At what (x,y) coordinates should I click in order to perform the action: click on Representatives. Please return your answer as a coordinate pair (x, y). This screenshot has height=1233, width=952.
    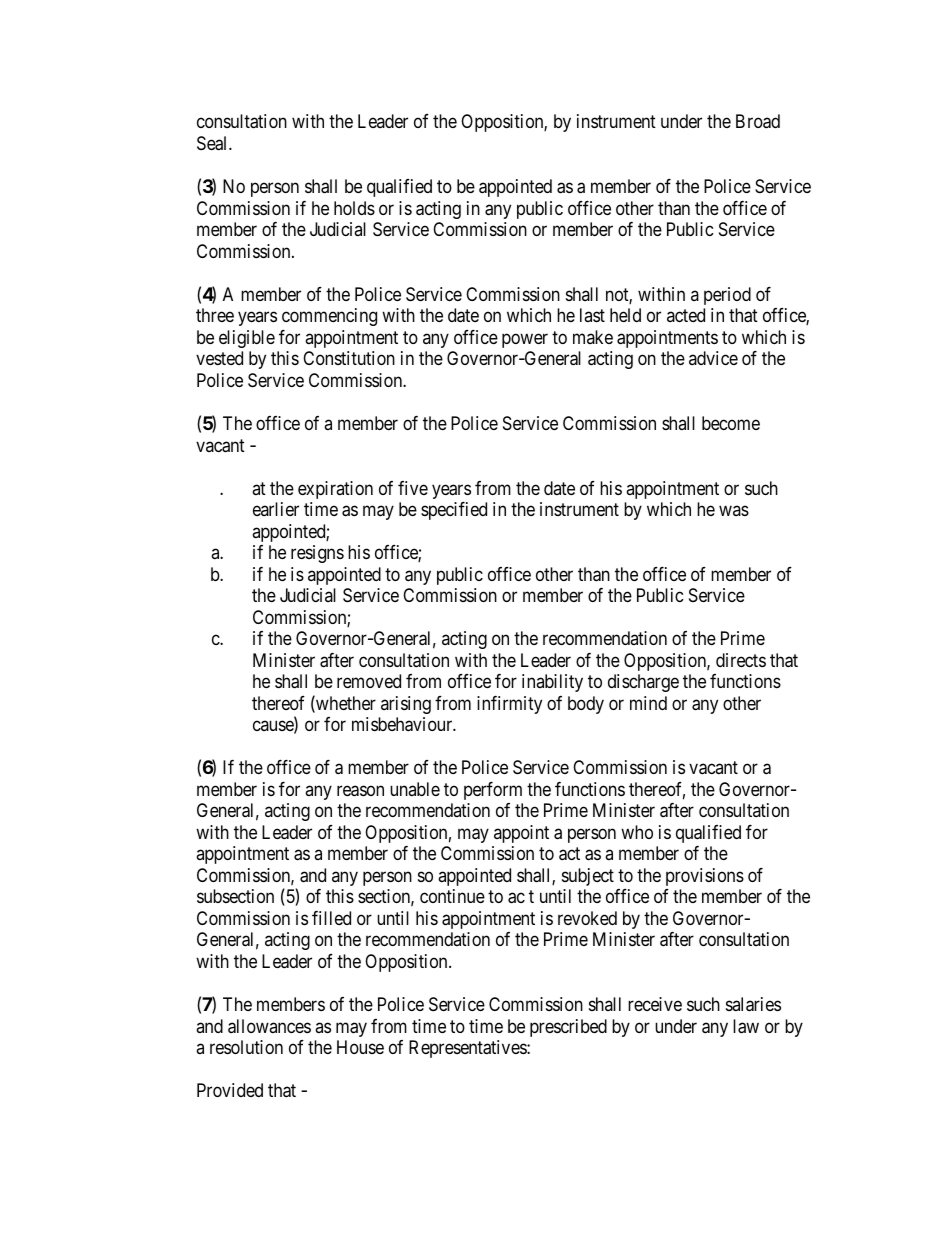
    Looking at the image, I should click on (468, 1049).
